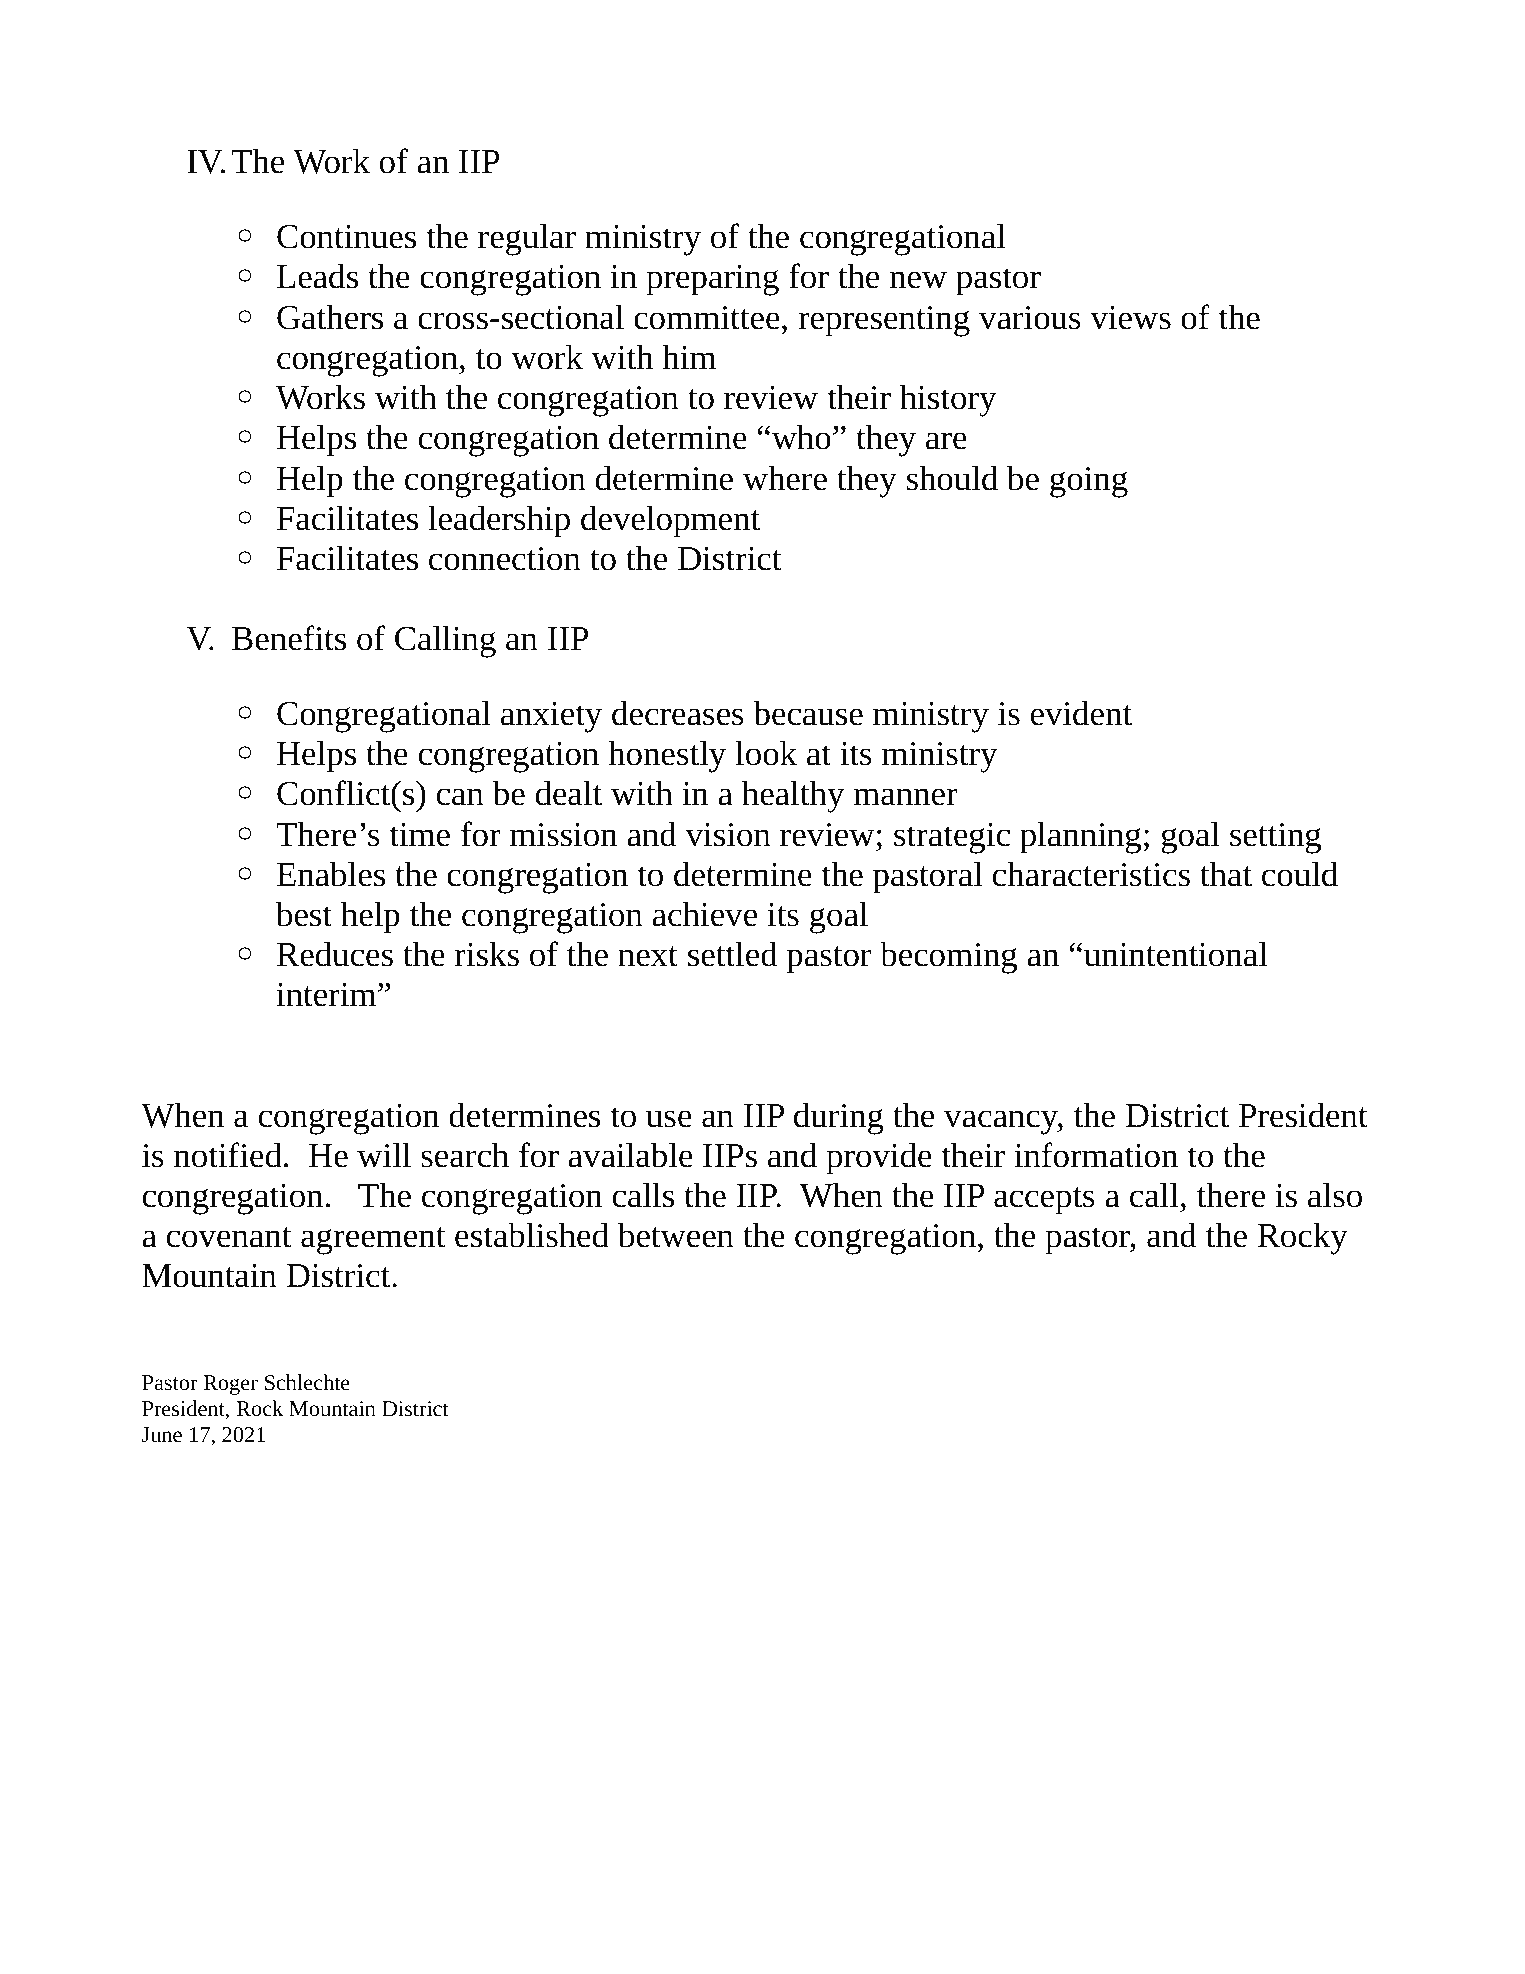  What do you see at coordinates (289, 638) in the document?
I see `Benefits` at bounding box center [289, 638].
